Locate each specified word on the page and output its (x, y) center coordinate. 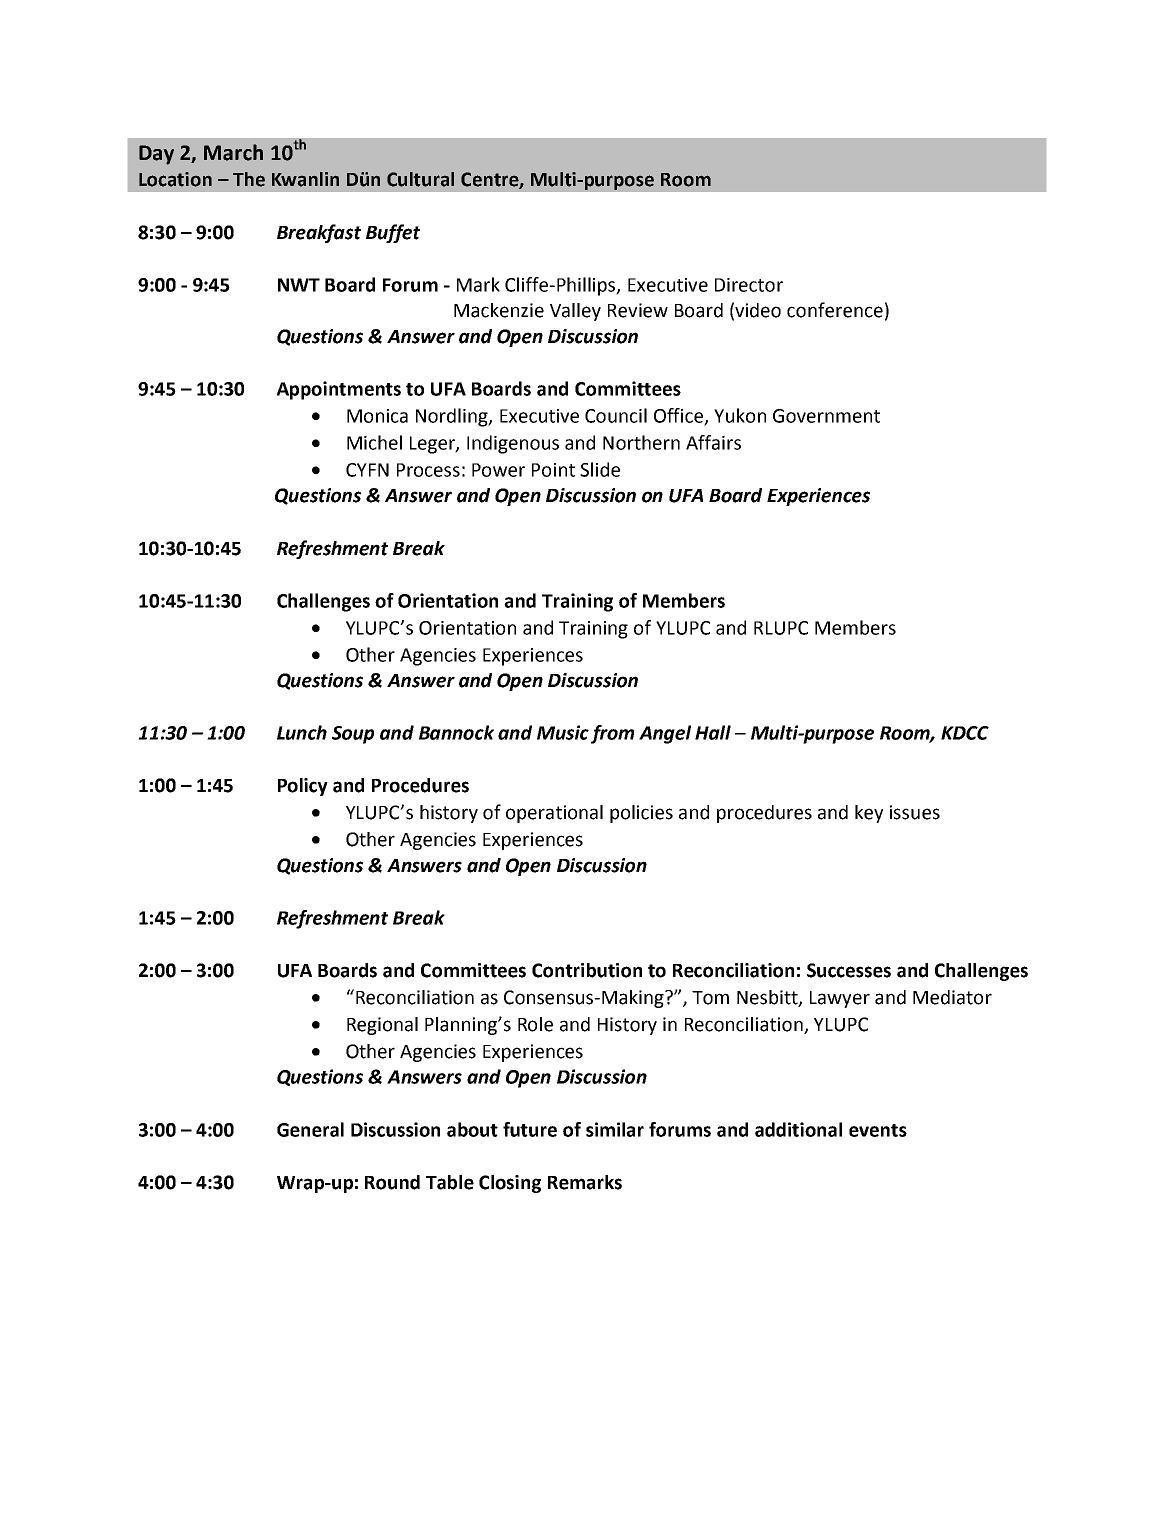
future (530, 1129)
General (310, 1129)
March (233, 152)
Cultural (420, 179)
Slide (600, 469)
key (869, 814)
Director (749, 285)
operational (554, 814)
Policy (303, 787)
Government (826, 416)
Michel (374, 442)
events (878, 1130)
